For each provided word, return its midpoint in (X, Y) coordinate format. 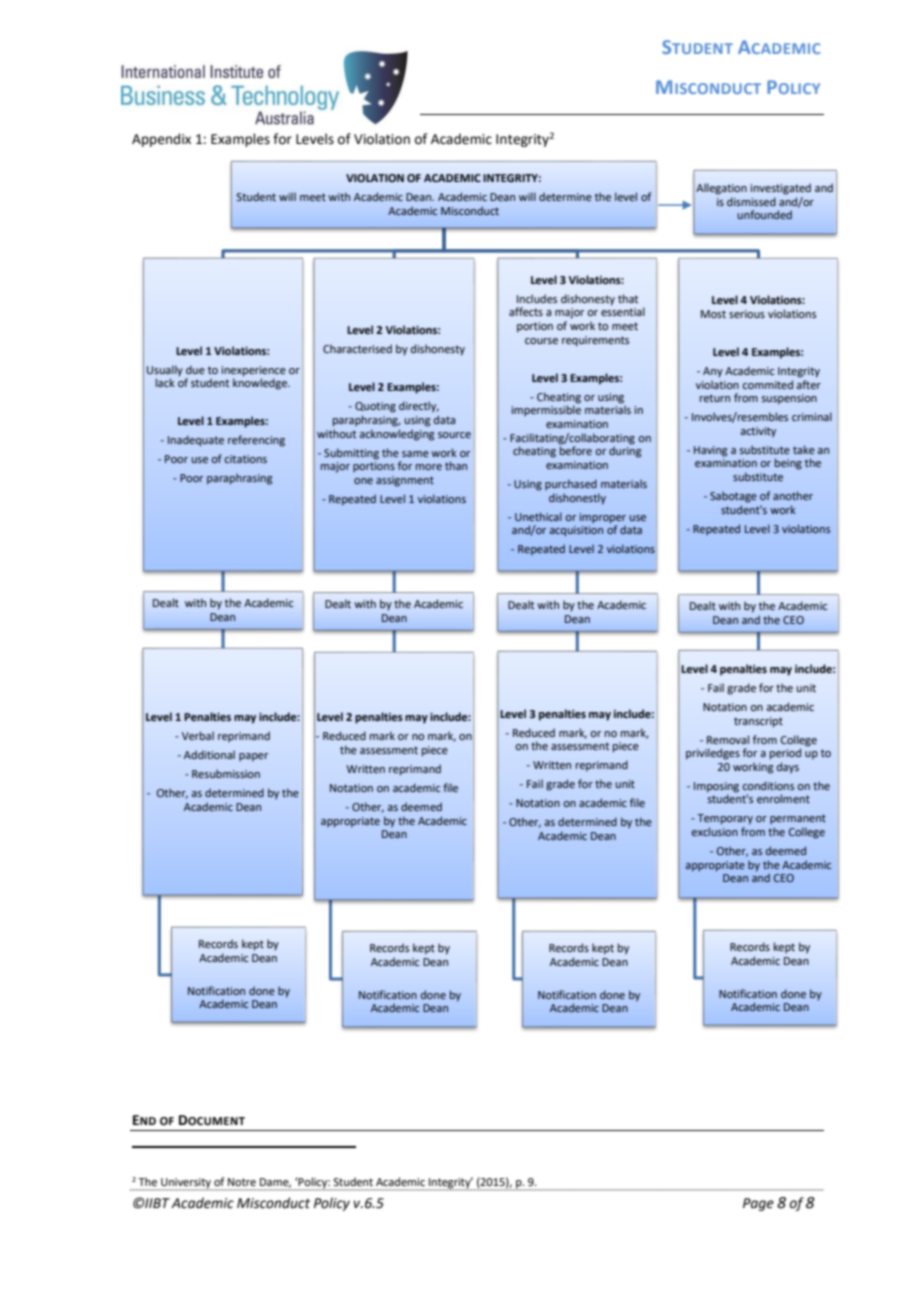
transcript (758, 722)
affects (526, 311)
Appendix (161, 140)
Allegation (721, 189)
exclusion (715, 831)
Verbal (198, 735)
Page (758, 1204)
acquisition (576, 531)
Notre (242, 1182)
